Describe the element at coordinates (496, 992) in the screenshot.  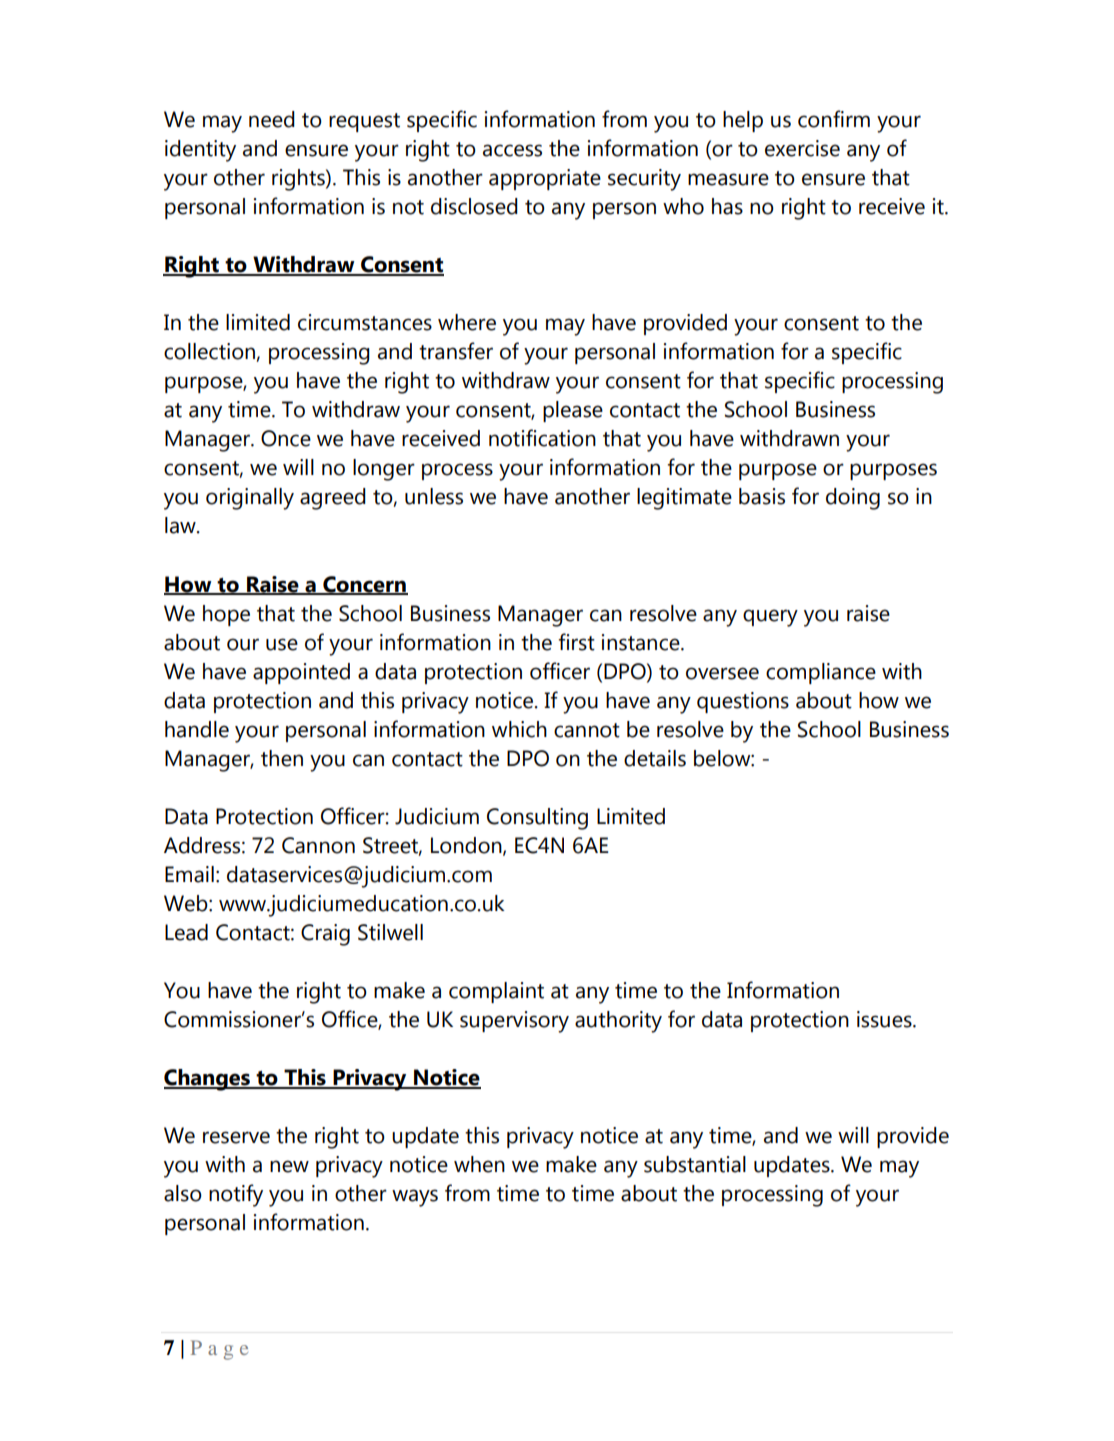
I see `complaint` at that location.
